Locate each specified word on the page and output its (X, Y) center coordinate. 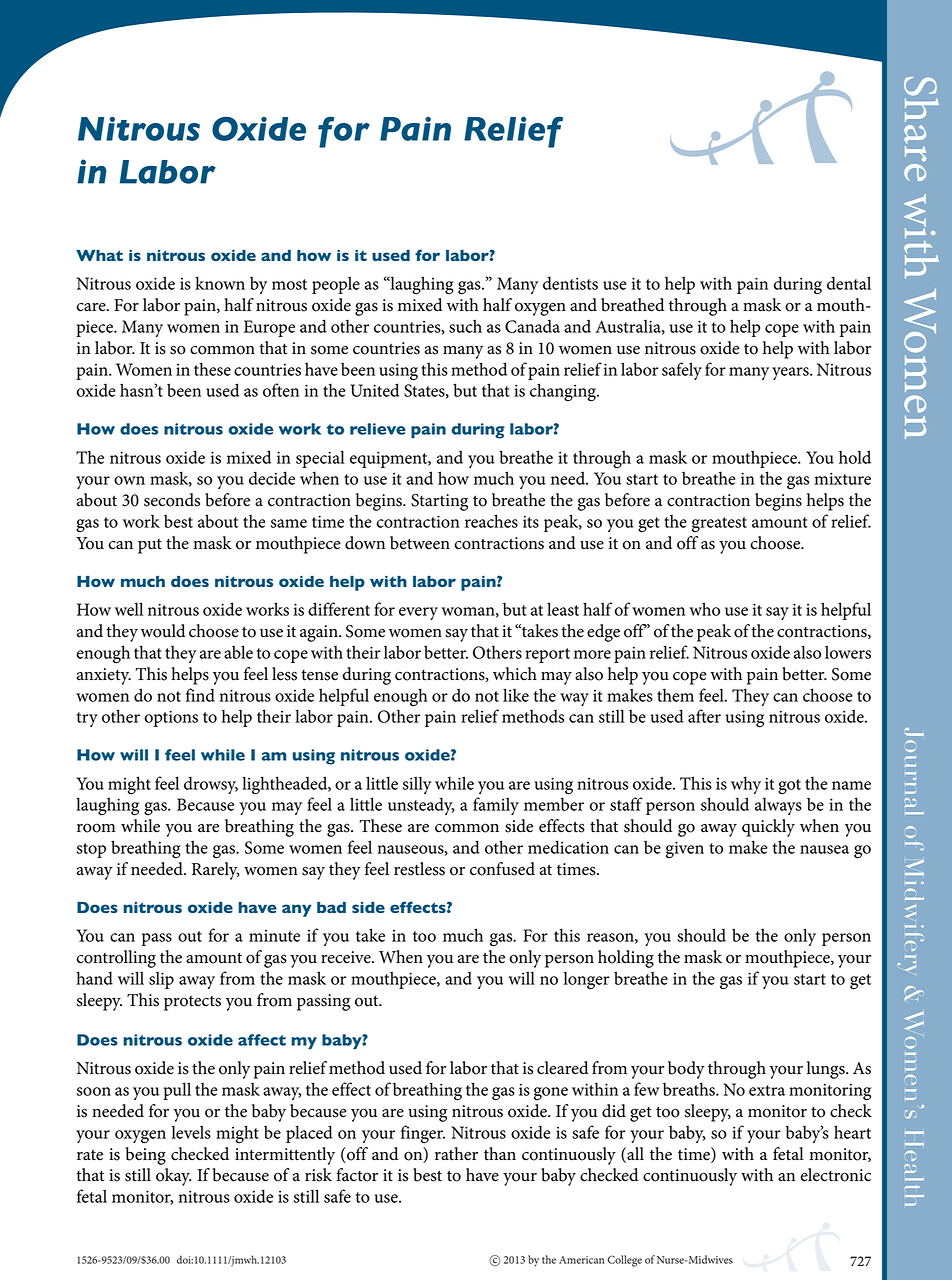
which (515, 674)
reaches (491, 521)
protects (192, 1003)
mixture (842, 478)
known (220, 283)
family (496, 806)
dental (849, 283)
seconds (172, 500)
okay (174, 1177)
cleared (562, 1068)
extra (767, 1090)
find (200, 695)
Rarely (216, 871)
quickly (768, 828)
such (465, 326)
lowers (848, 652)
